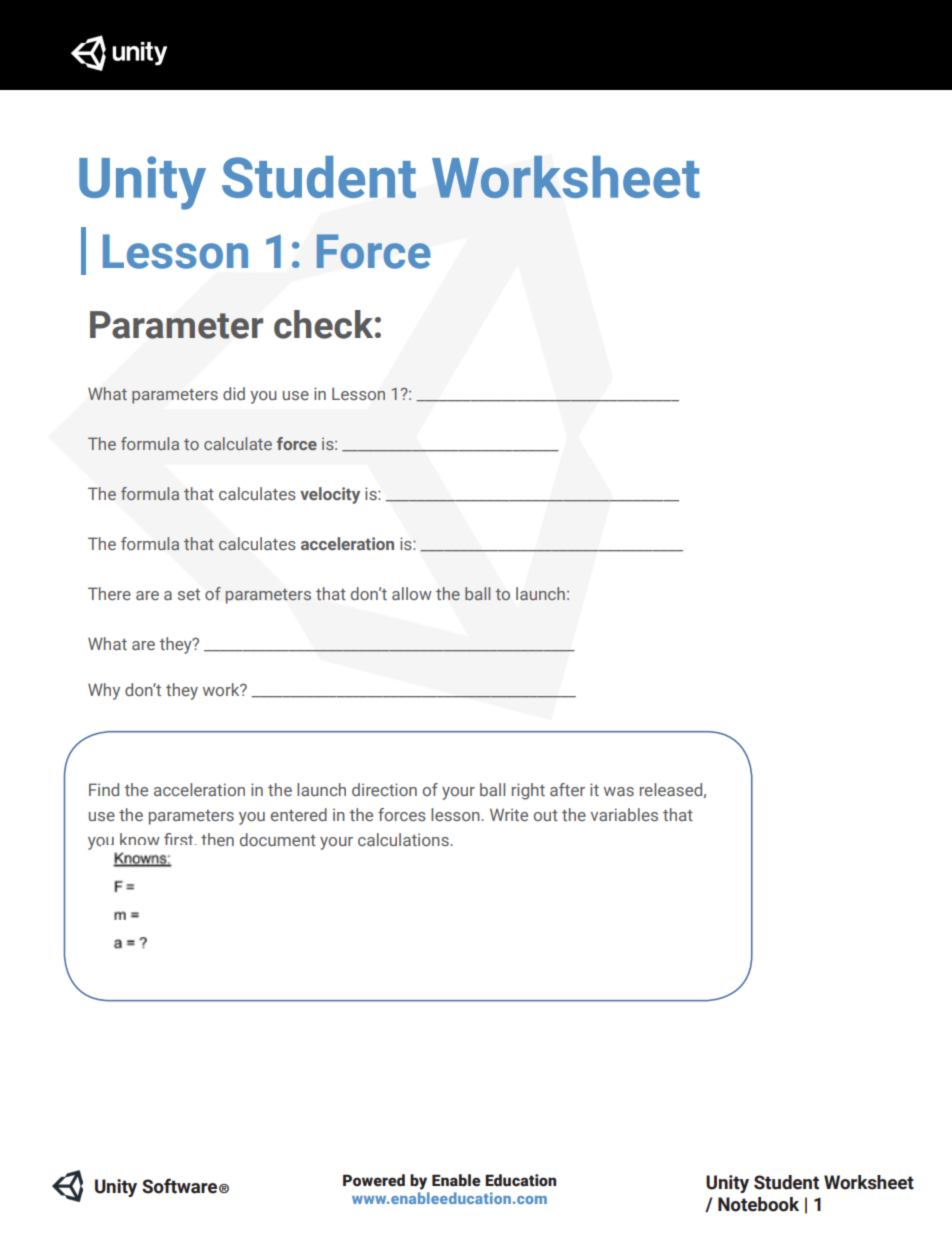 This screenshot has width=952, height=1233. Describe the element at coordinates (567, 789) in the screenshot. I see `after` at that location.
